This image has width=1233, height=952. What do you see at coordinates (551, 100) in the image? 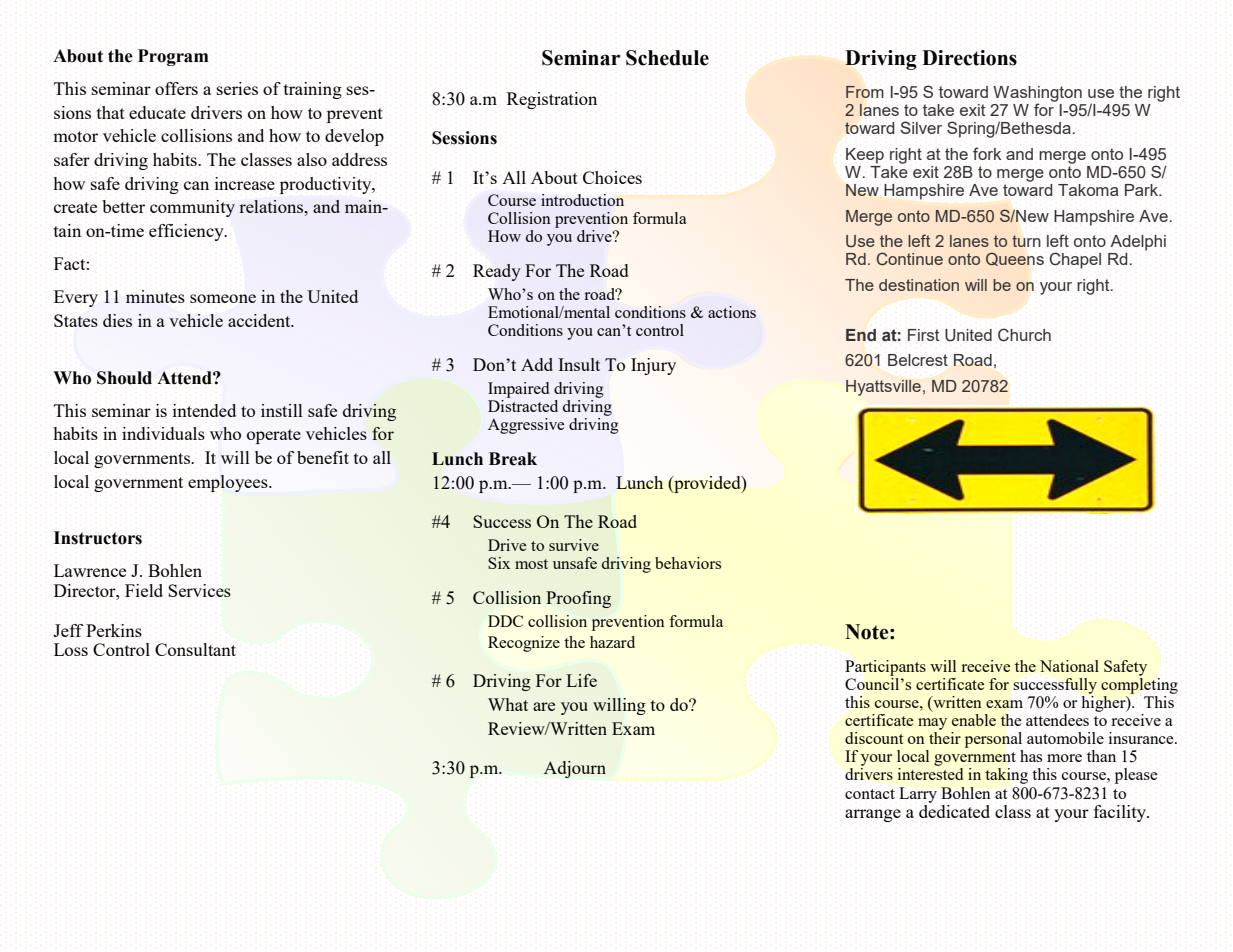
I see `Registration` at bounding box center [551, 100].
